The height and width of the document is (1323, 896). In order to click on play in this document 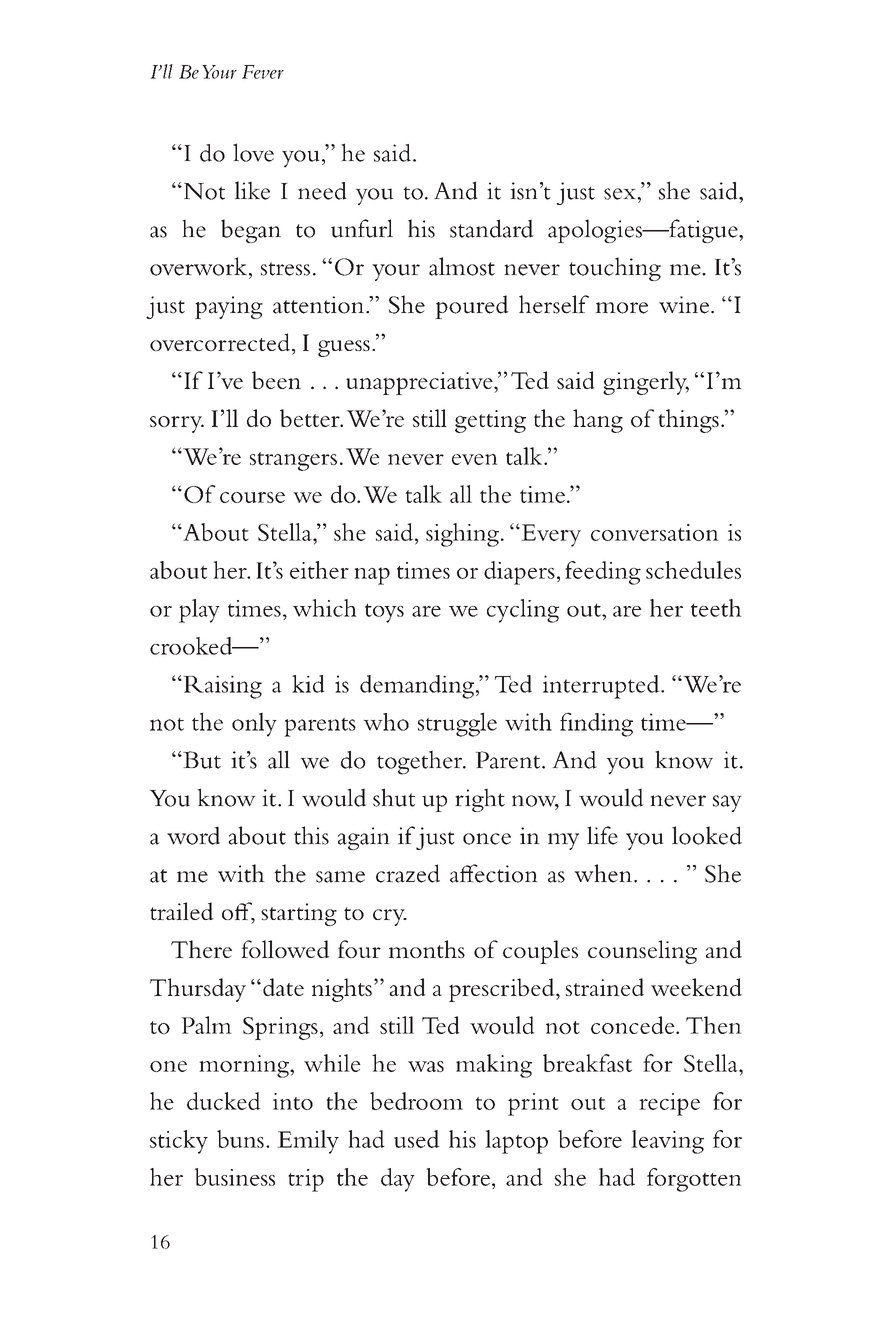, I will do `click(199, 611)`.
